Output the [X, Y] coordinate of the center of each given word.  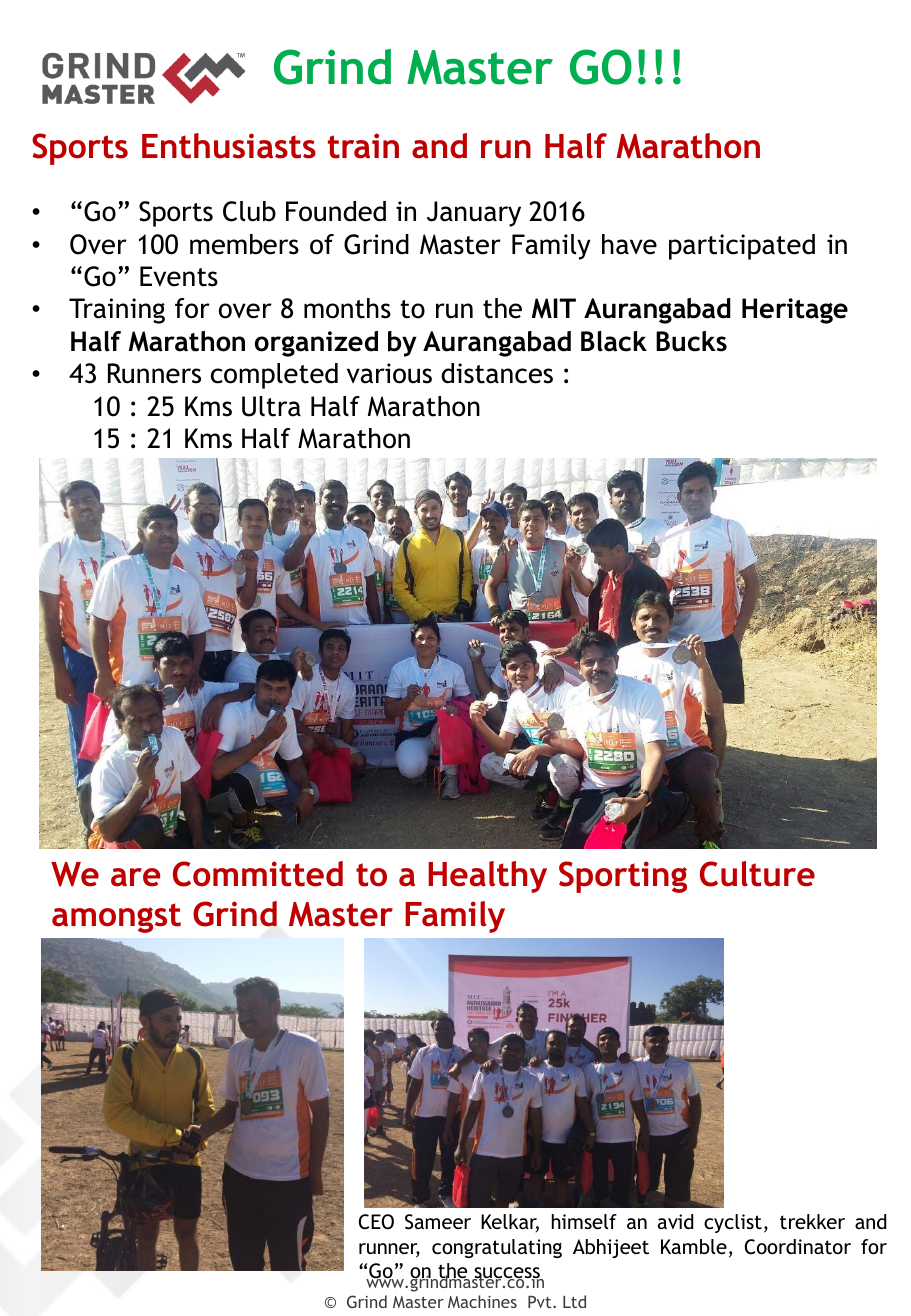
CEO [376, 1222]
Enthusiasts [229, 146]
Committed [258, 874]
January [474, 214]
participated [742, 247]
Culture [757, 874]
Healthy [487, 877]
